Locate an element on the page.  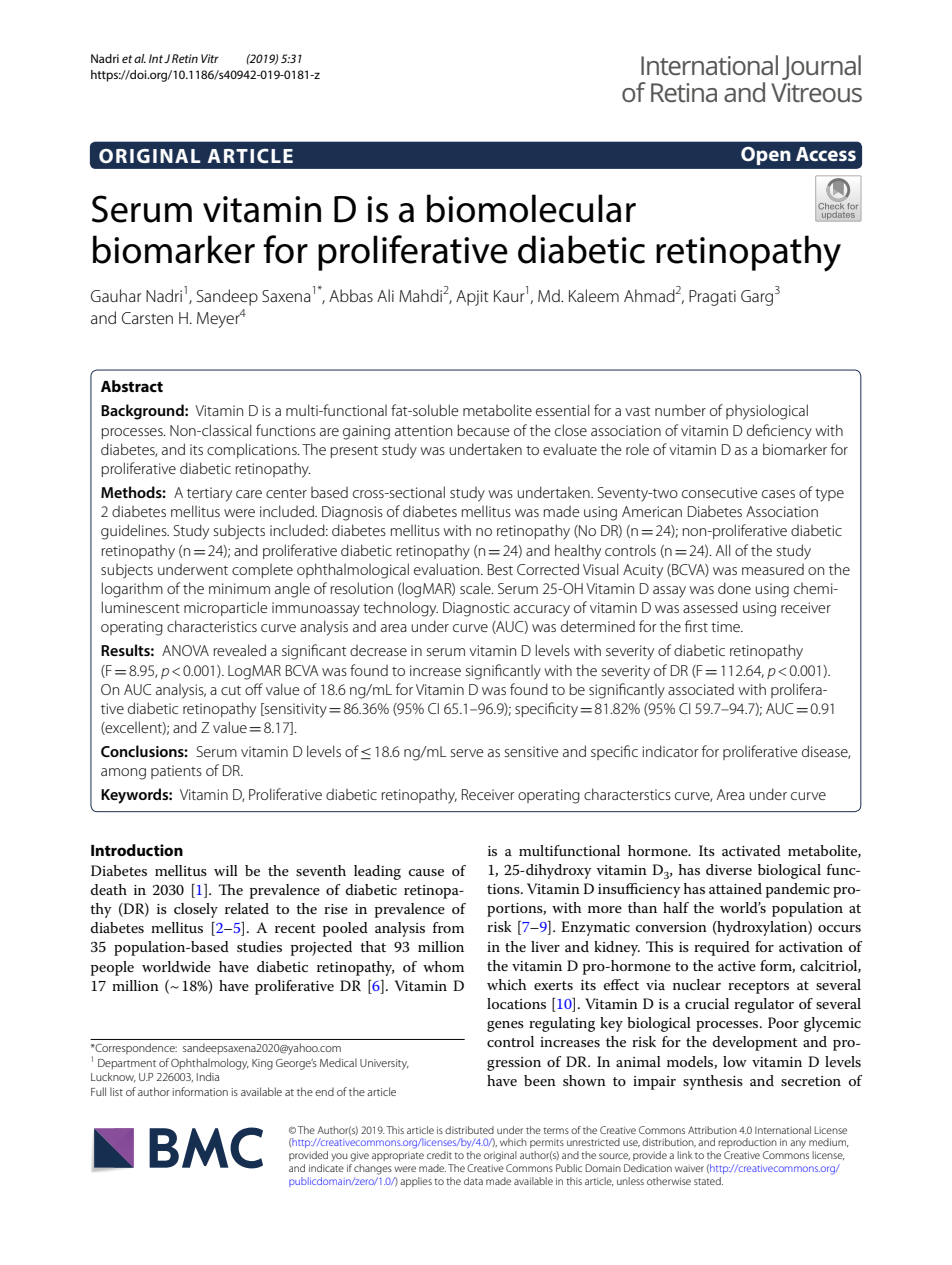
attention is located at coordinates (423, 430).
